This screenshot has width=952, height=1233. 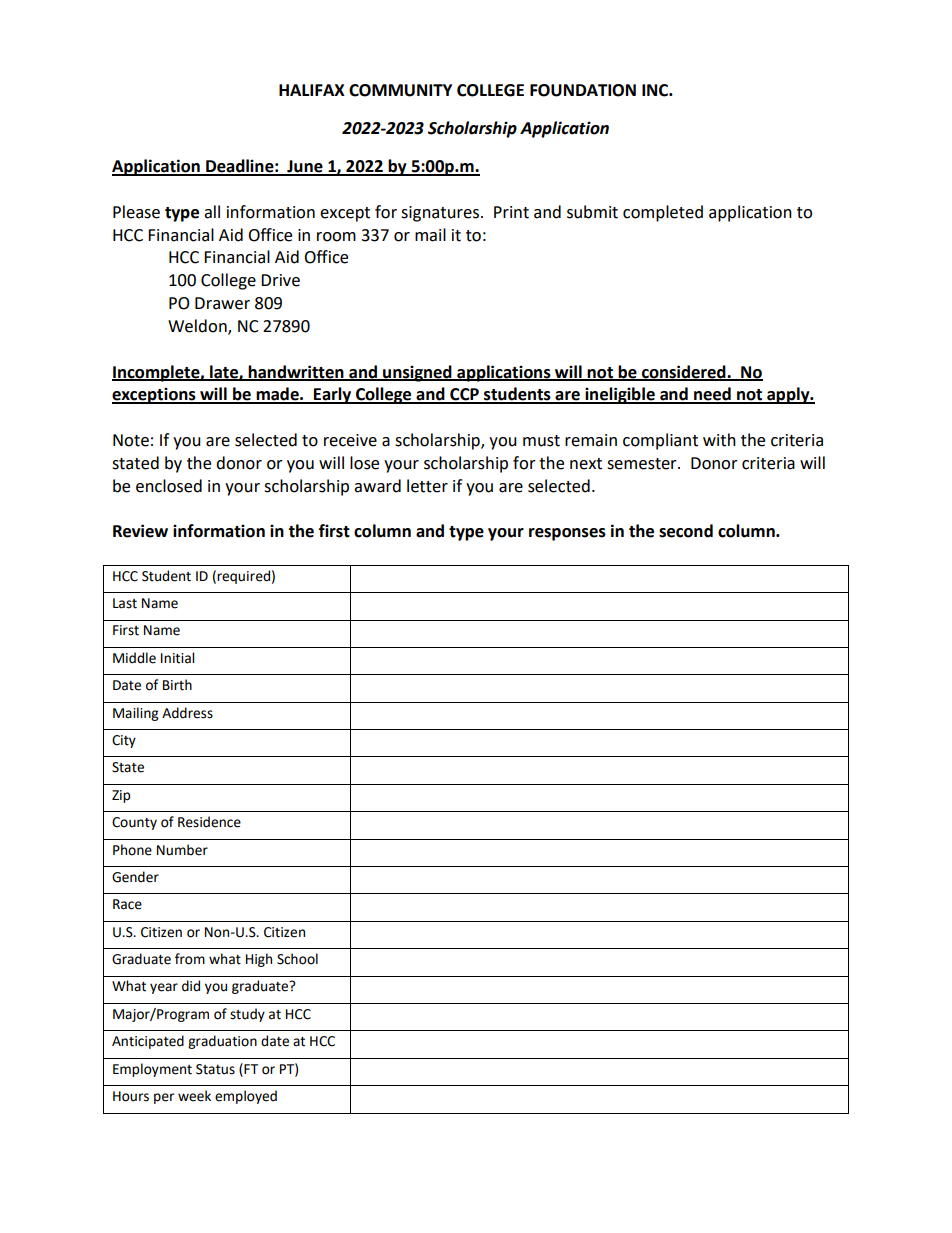 What do you see at coordinates (686, 531) in the screenshot?
I see `second` at bounding box center [686, 531].
